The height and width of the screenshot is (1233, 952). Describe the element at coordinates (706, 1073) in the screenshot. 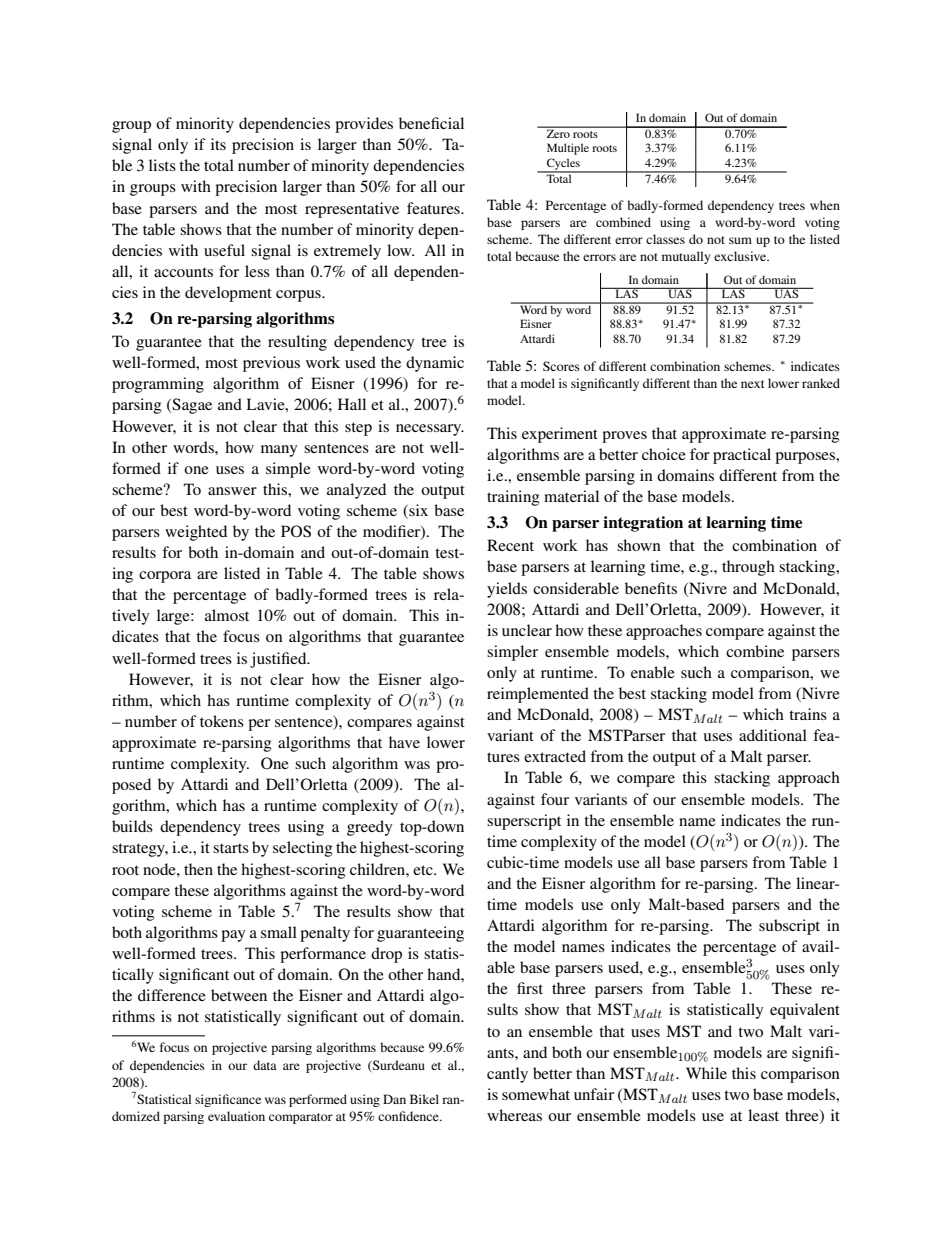

I see `While` at that location.
